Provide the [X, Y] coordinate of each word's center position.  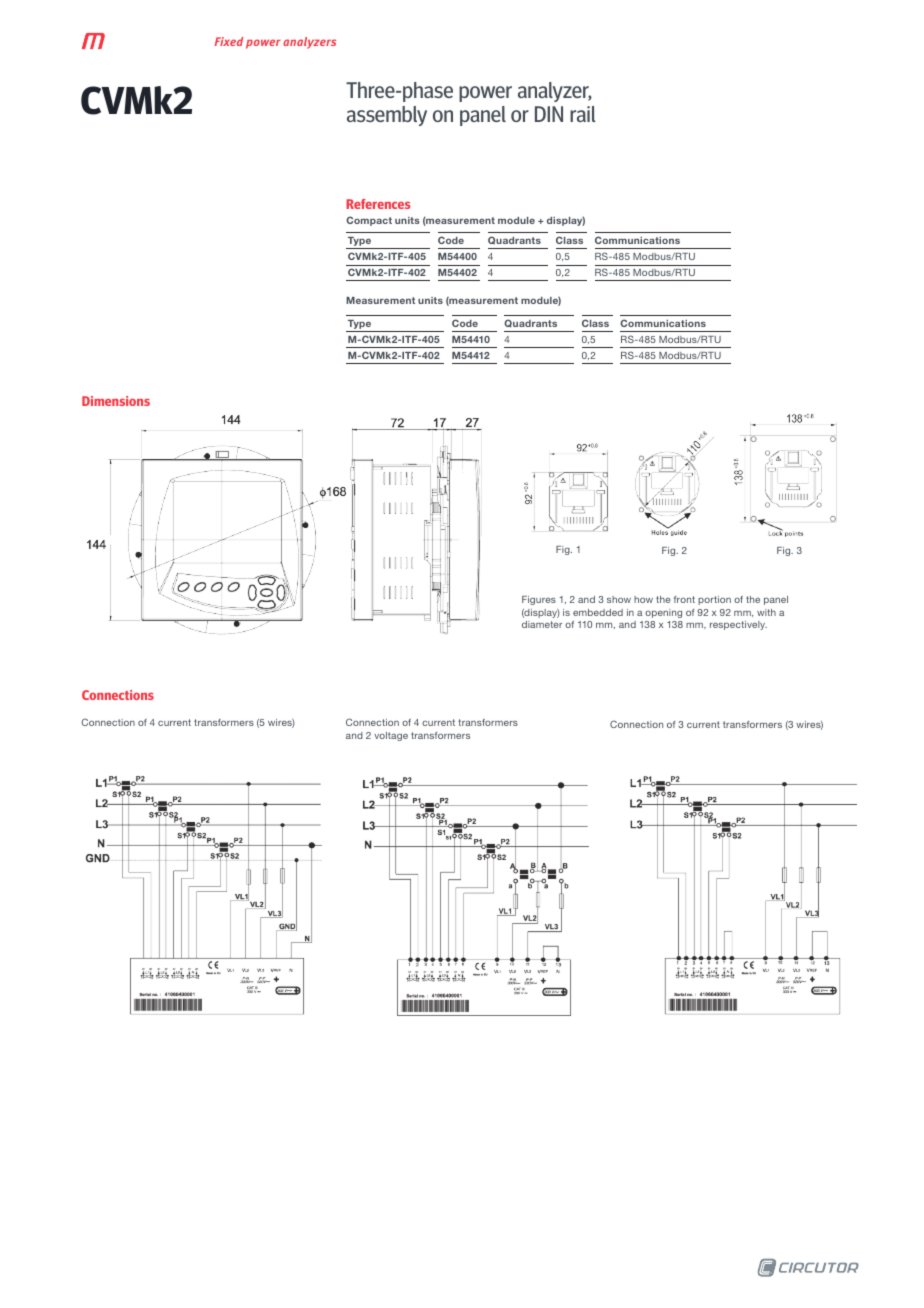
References [378, 204]
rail [583, 114]
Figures [539, 600]
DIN [549, 114]
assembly [387, 116]
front [684, 599]
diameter [542, 624]
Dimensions [116, 401]
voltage [391, 736]
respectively [738, 625]
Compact [369, 221]
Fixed [229, 41]
